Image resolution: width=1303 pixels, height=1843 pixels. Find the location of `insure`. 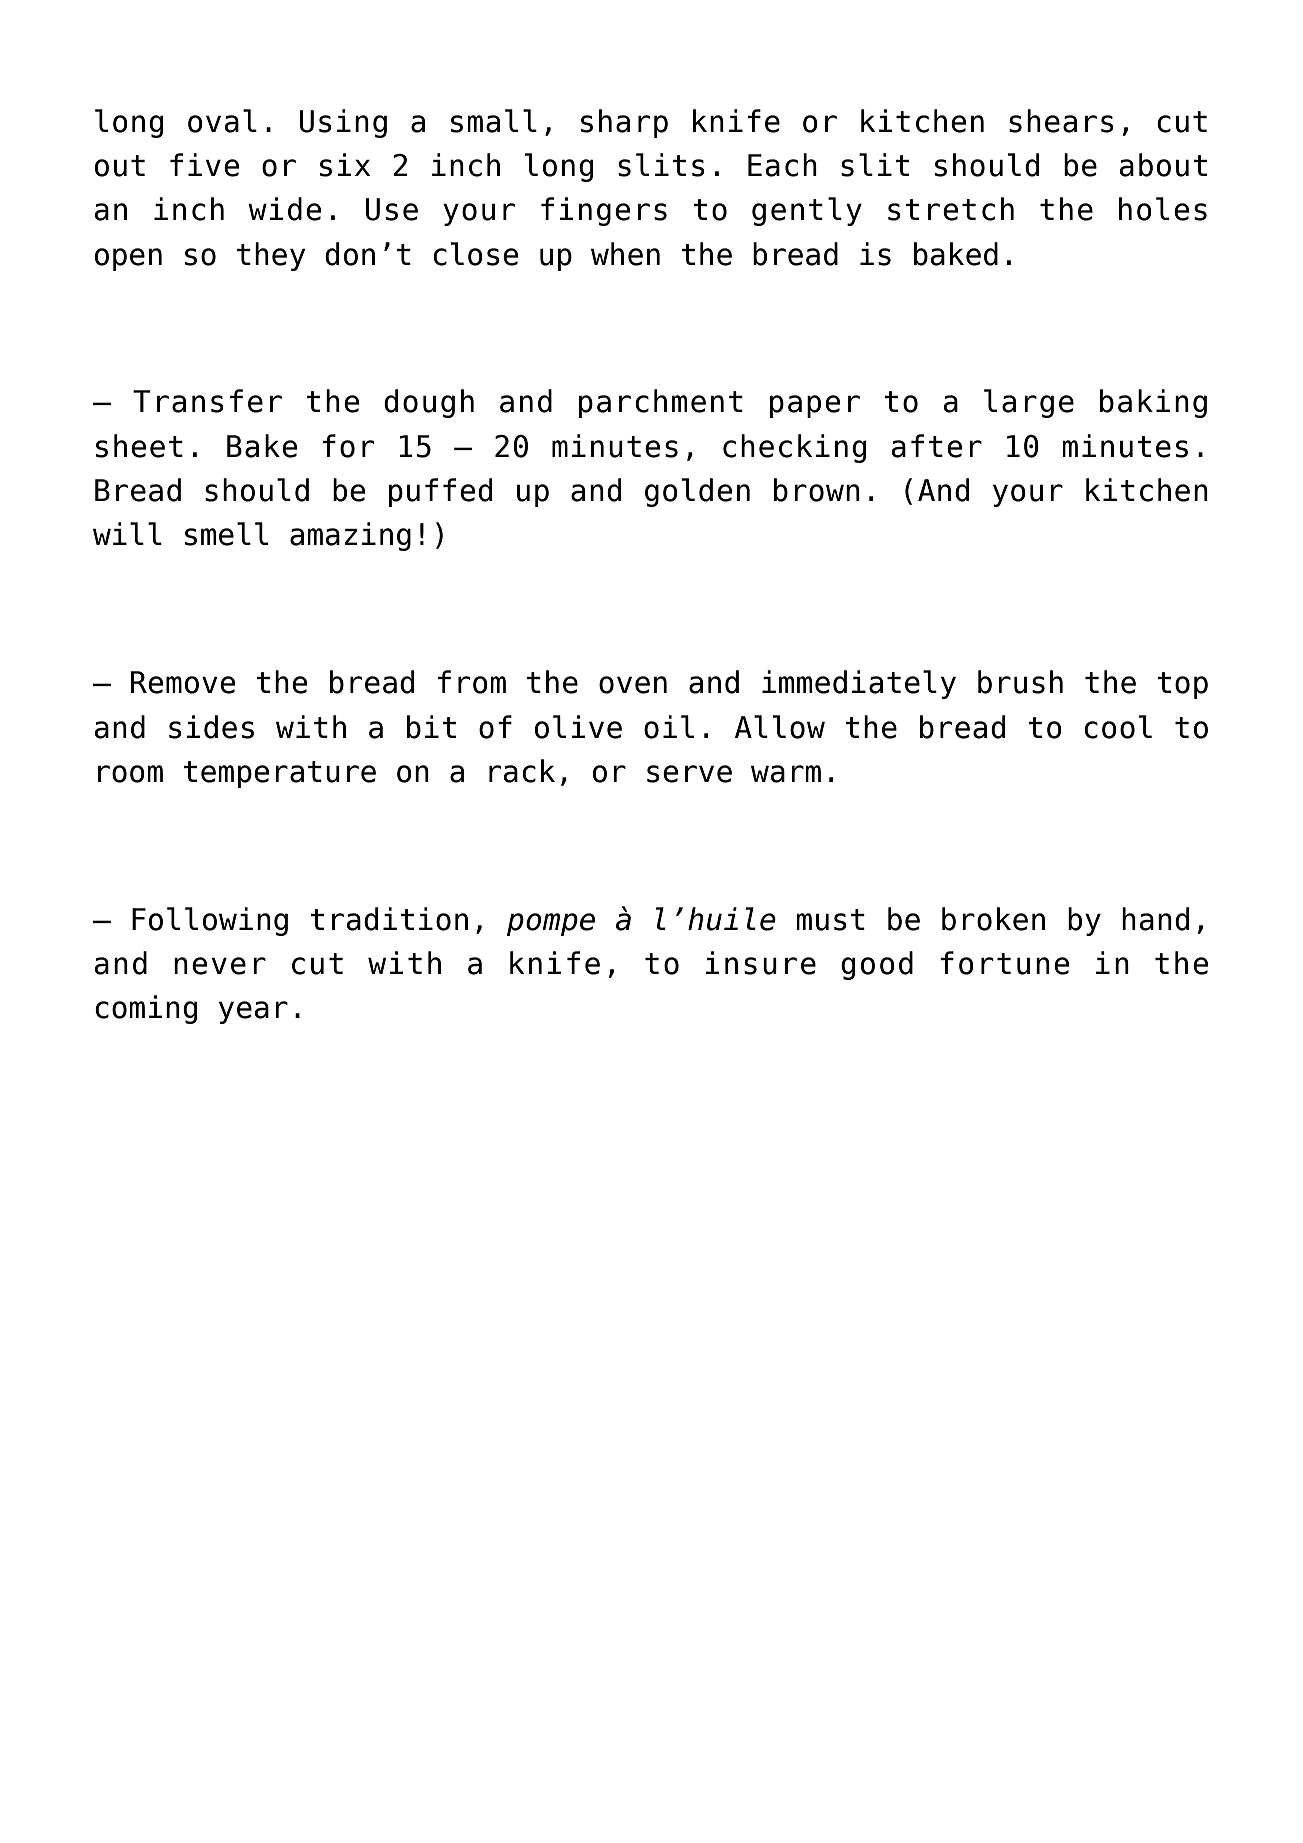

insure is located at coordinates (760, 963).
